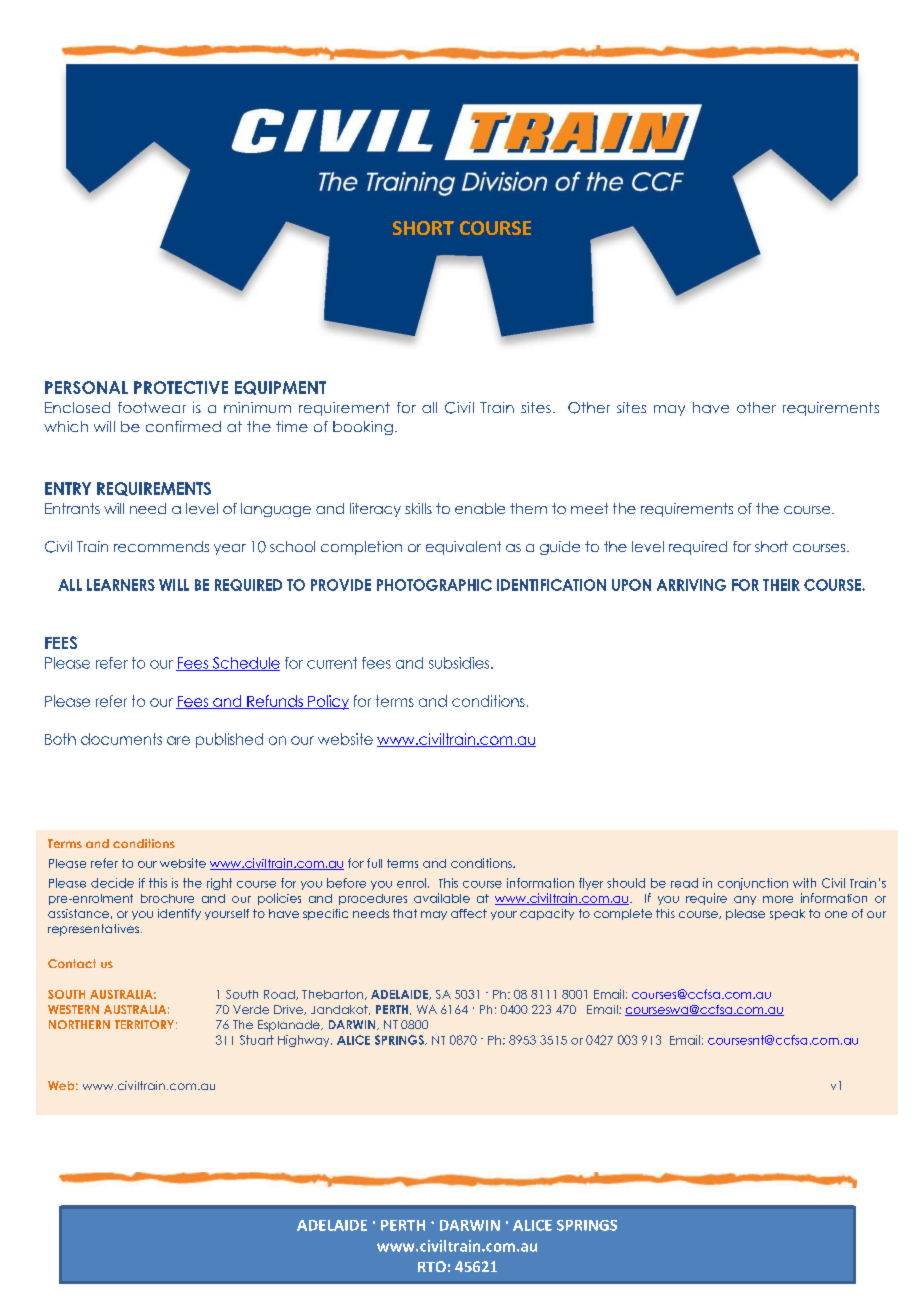  What do you see at coordinates (161, 546) in the screenshot?
I see `recommends` at bounding box center [161, 546].
